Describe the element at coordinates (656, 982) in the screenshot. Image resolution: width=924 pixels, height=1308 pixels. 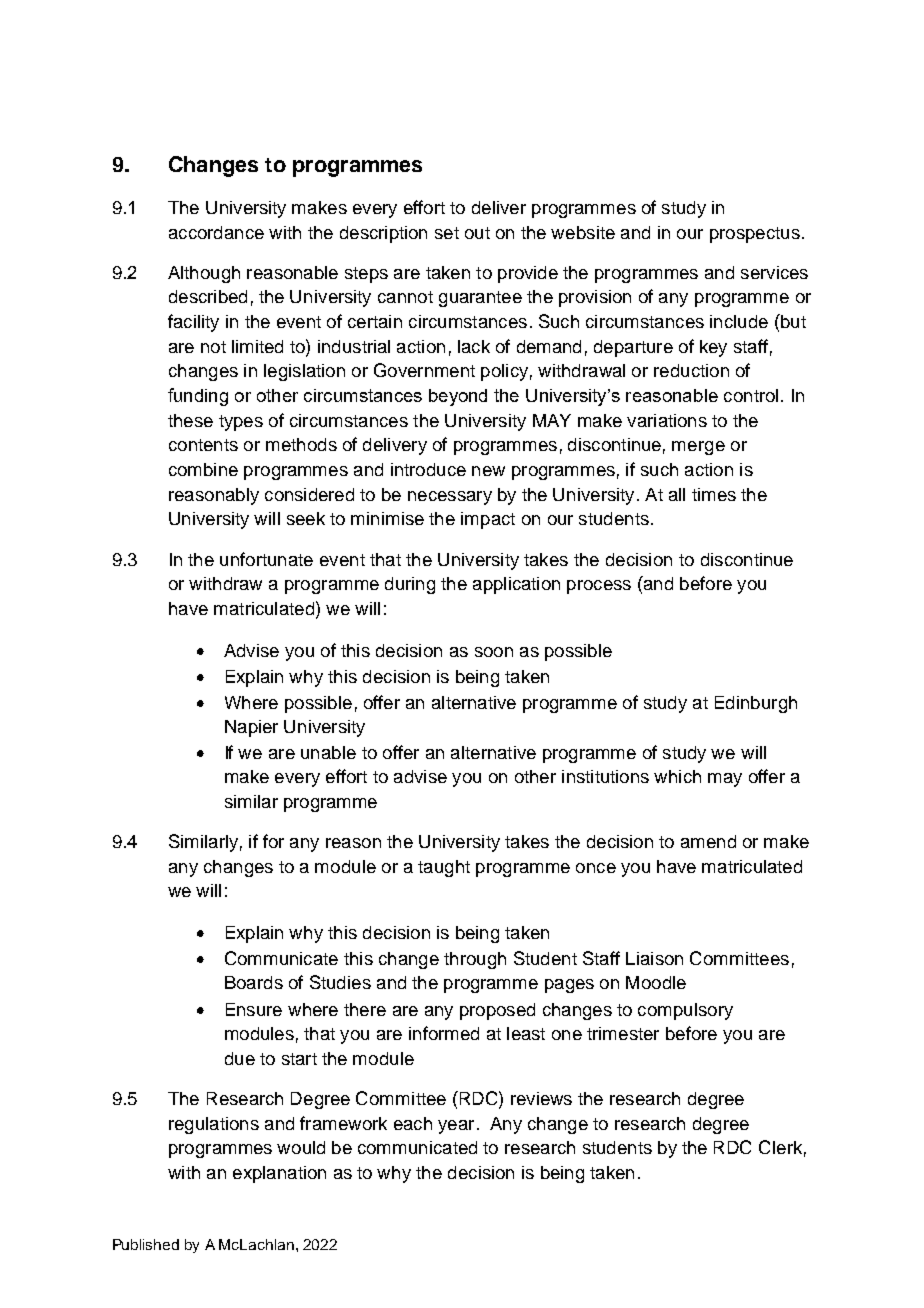
I see `Moodle` at that location.
